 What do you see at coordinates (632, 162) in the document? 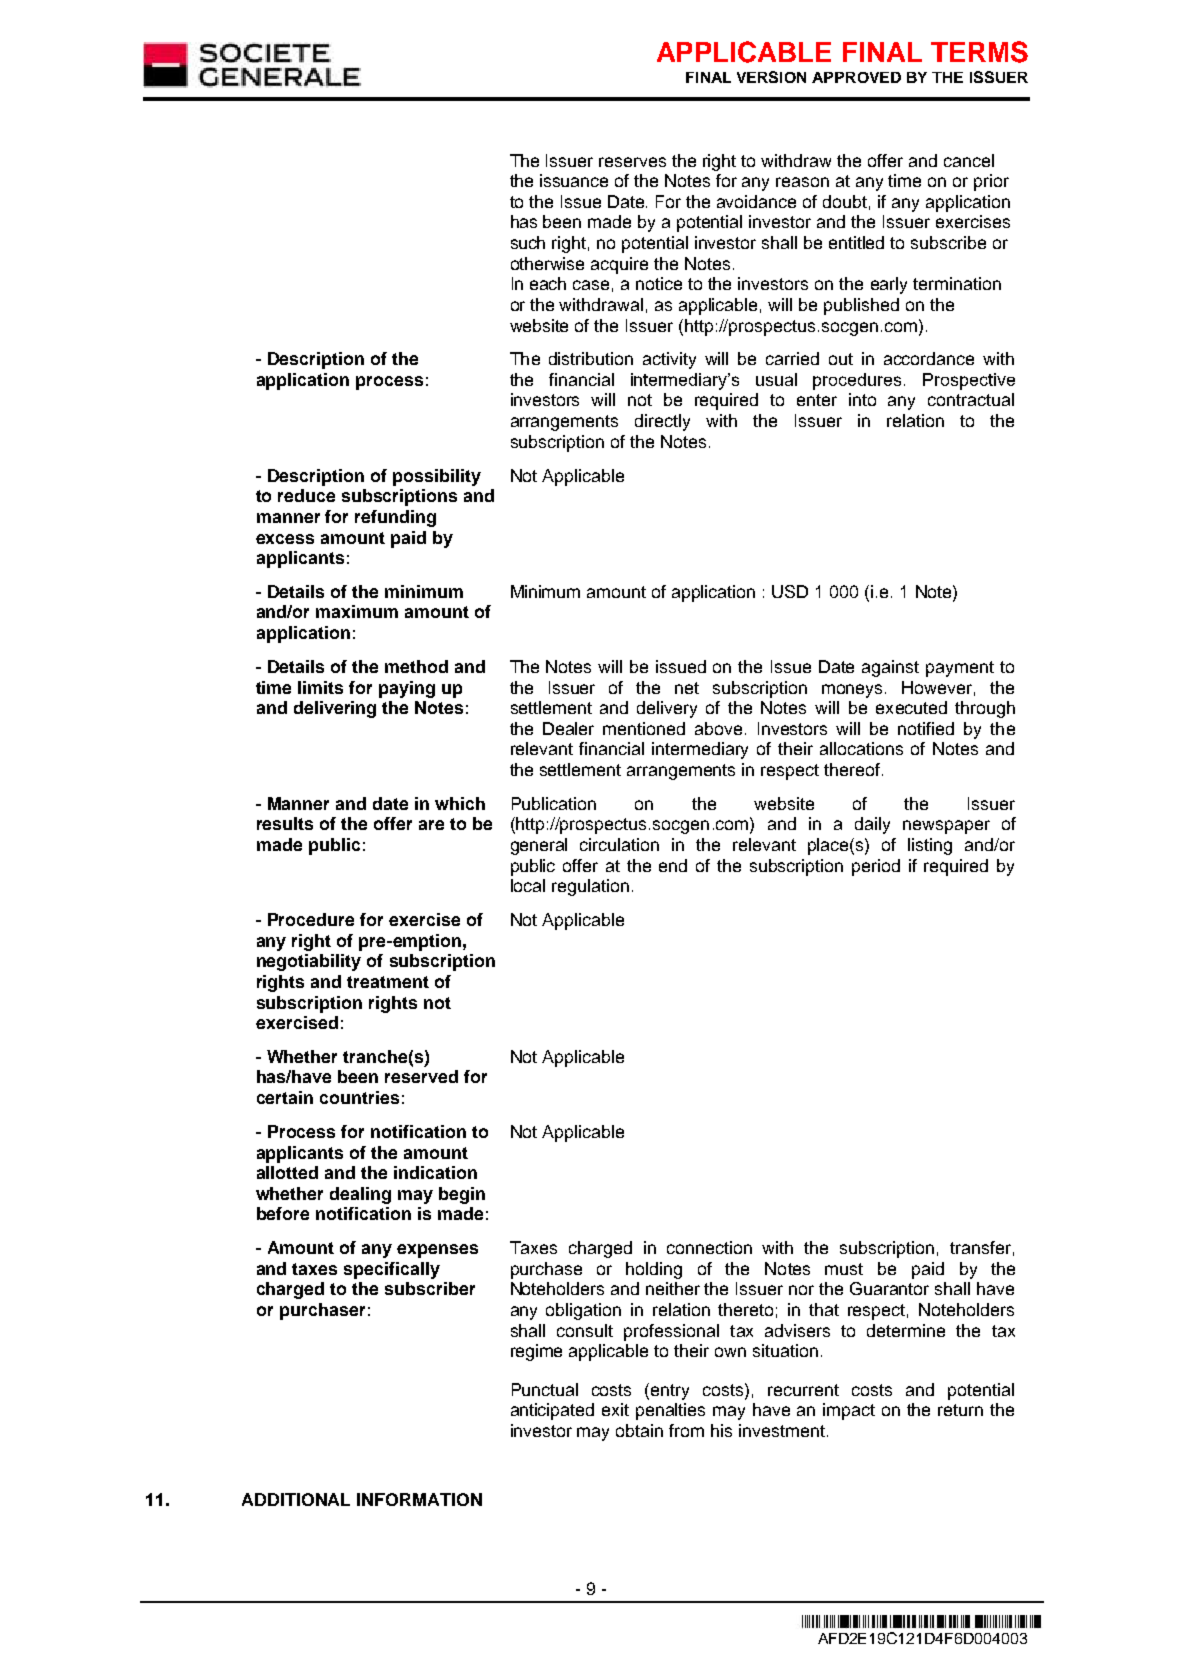
I see `reserves` at bounding box center [632, 162].
